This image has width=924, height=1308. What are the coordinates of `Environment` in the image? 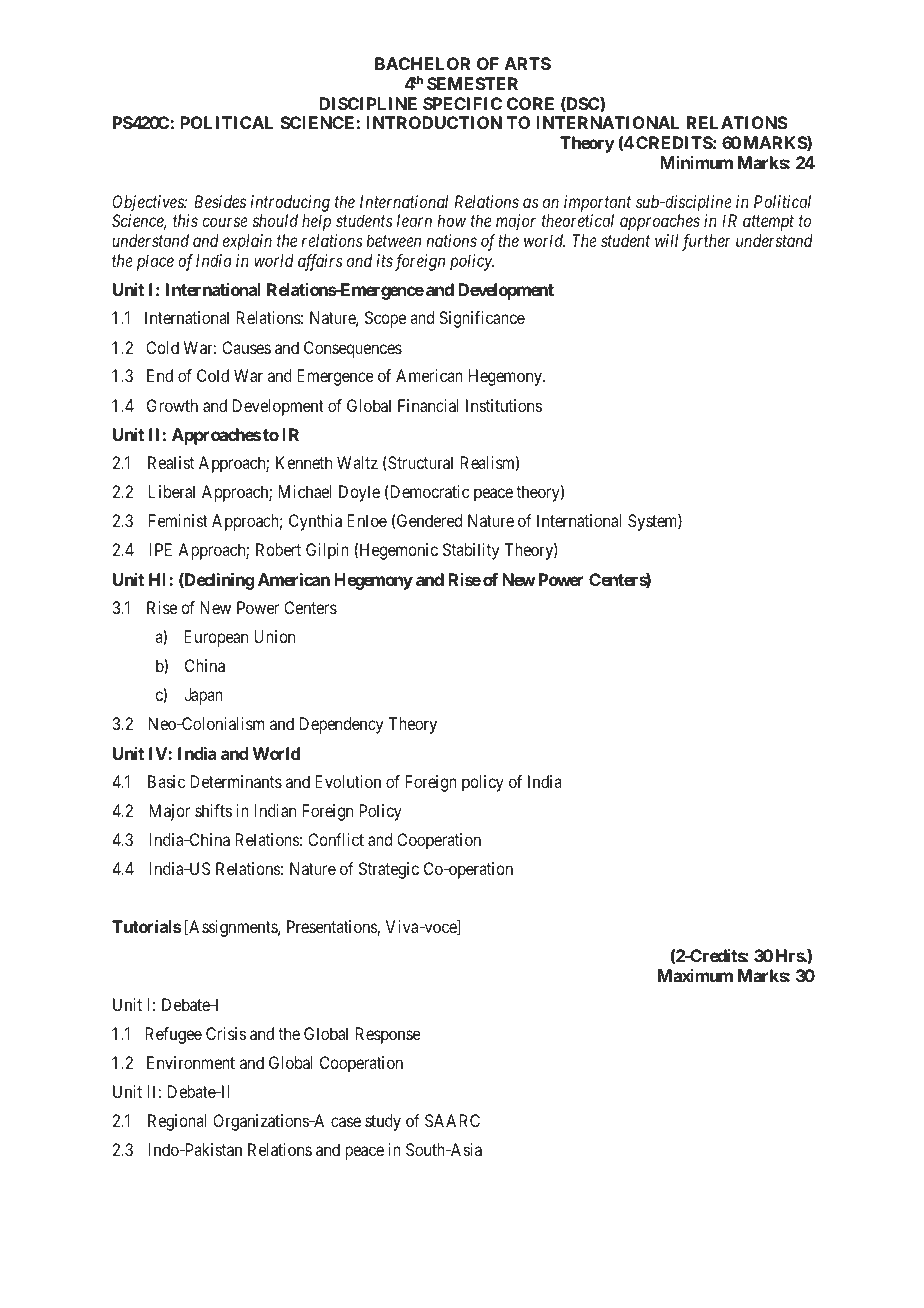 It's located at (191, 1062).
